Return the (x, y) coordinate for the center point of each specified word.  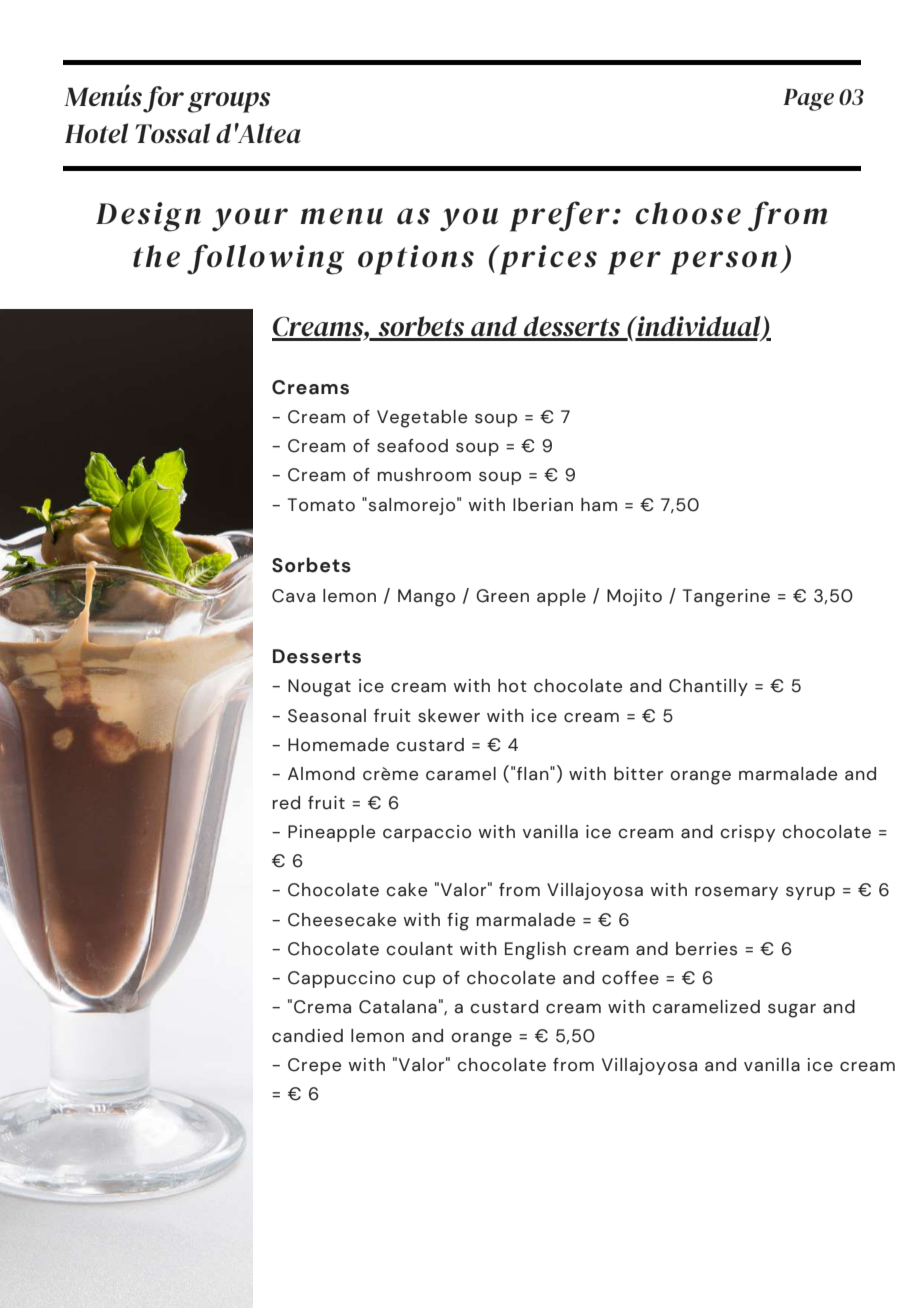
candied (307, 1036)
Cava (293, 596)
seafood (412, 446)
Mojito (634, 597)
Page (808, 100)
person (723, 263)
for (163, 99)
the (156, 256)
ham (599, 505)
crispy (747, 833)
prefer (560, 216)
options (416, 260)
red (286, 803)
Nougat (319, 688)
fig (458, 922)
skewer (449, 716)
